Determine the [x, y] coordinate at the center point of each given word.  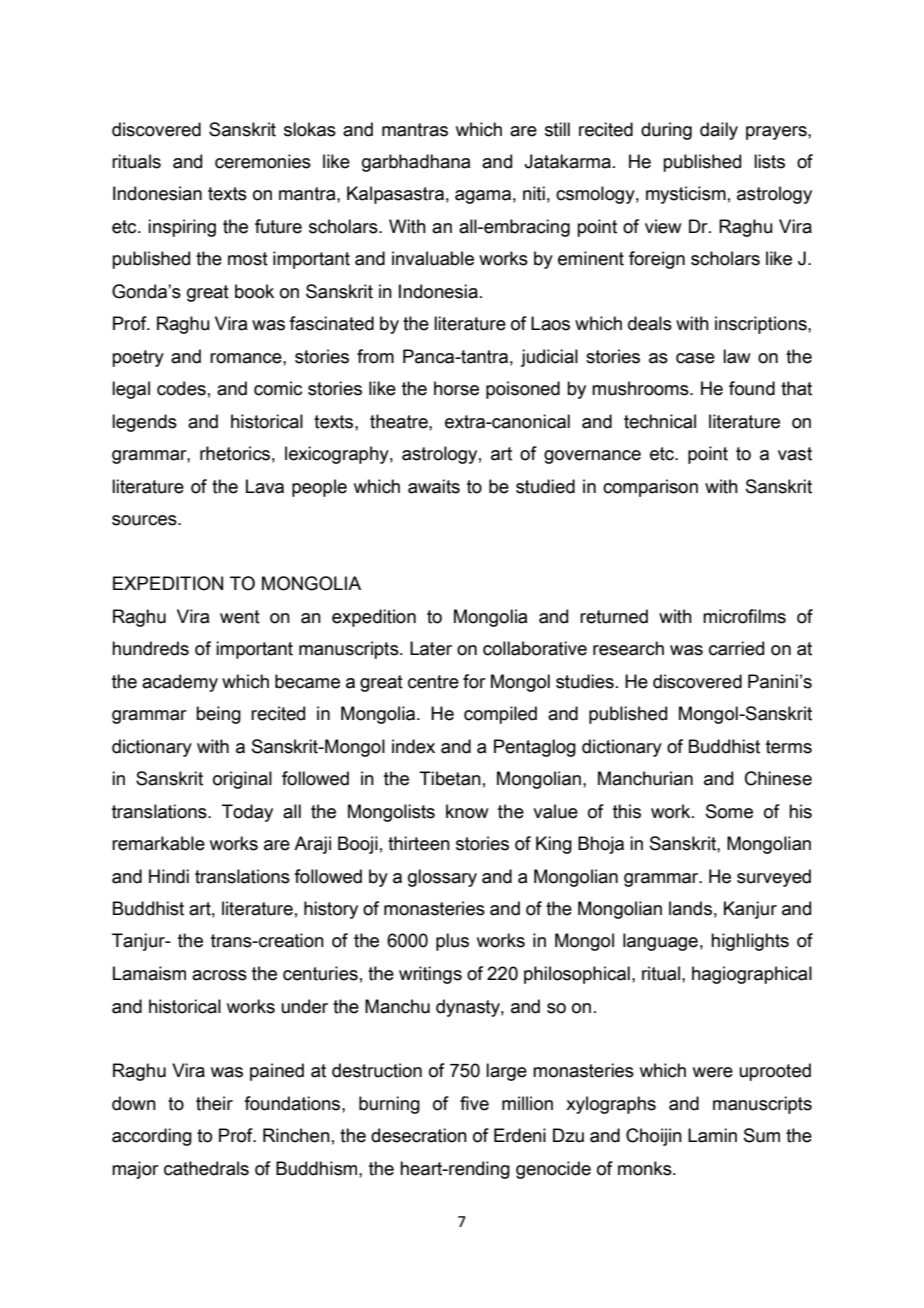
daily [719, 131]
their [214, 1103]
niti [534, 193]
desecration [419, 1135]
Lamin [712, 1135]
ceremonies [263, 161]
